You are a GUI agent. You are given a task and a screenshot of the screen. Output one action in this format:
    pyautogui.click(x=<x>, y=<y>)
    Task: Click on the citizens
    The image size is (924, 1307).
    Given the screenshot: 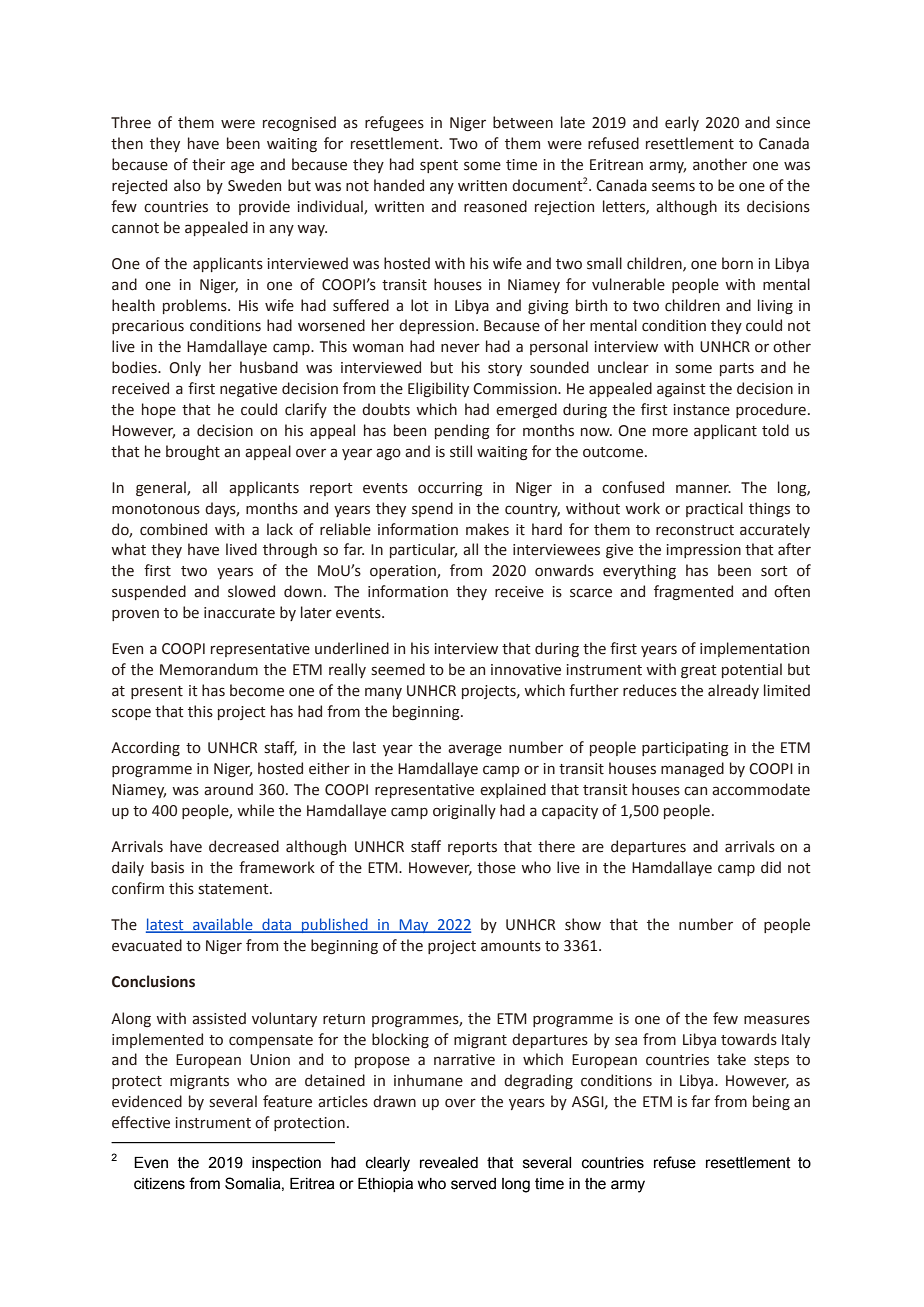 What is the action you would take?
    pyautogui.click(x=159, y=1184)
